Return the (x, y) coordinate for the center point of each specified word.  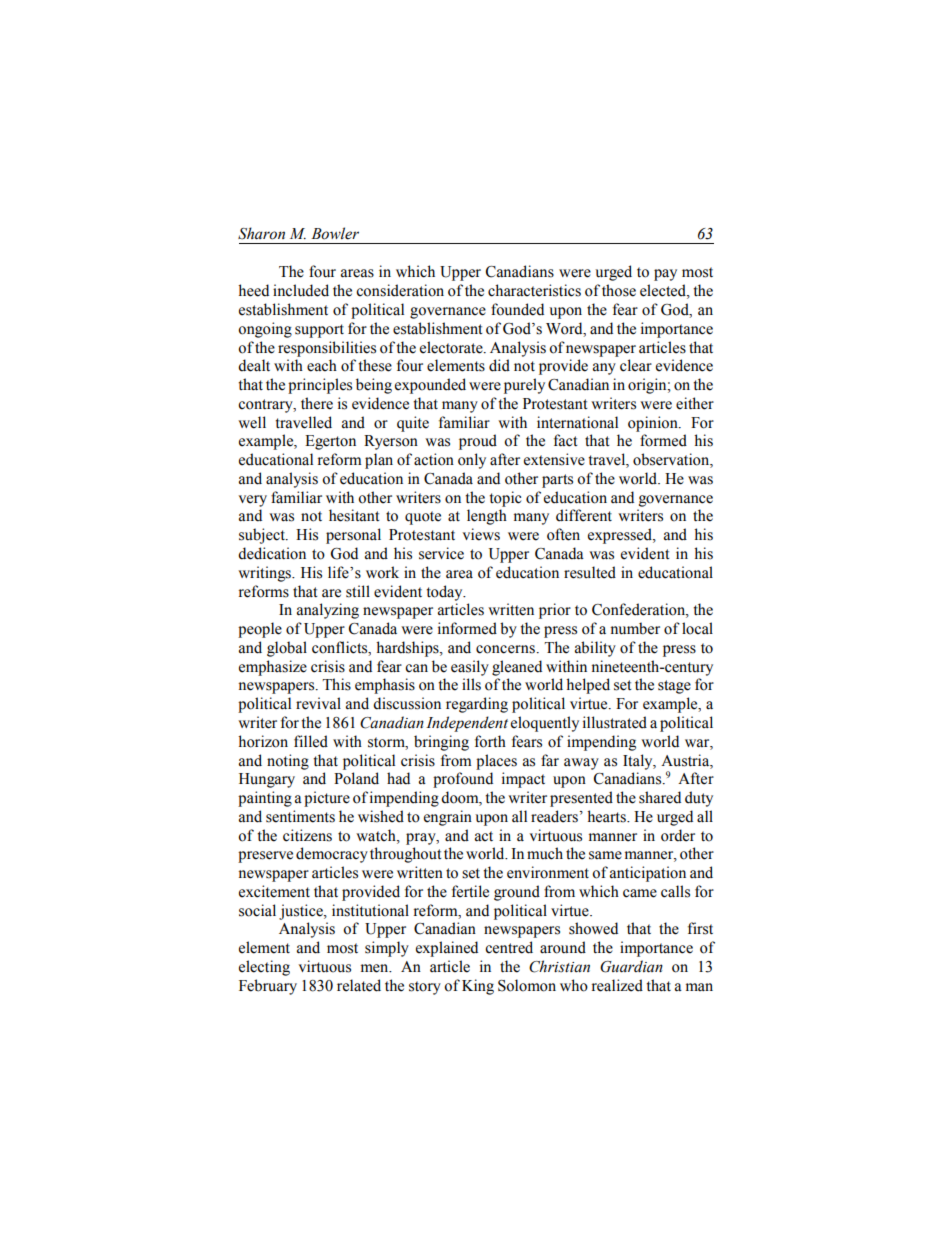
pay (665, 275)
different (584, 515)
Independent (467, 724)
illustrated (615, 722)
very (252, 501)
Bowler (335, 233)
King (478, 987)
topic (505, 499)
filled (311, 741)
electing (264, 968)
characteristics (534, 290)
